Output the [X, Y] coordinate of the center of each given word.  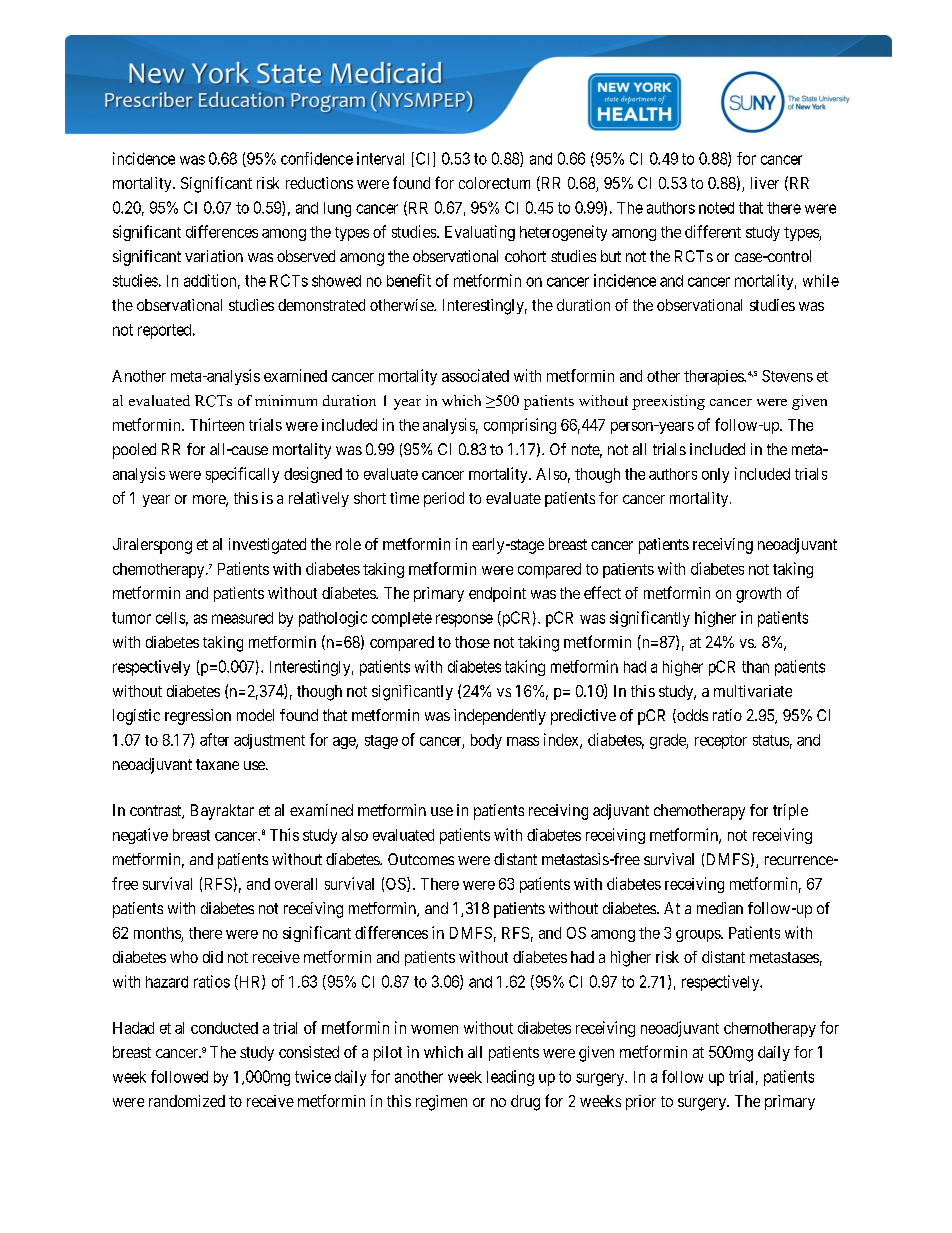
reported [166, 331]
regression [198, 717]
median [720, 908]
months [157, 933]
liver [765, 183]
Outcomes [421, 859]
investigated [267, 546]
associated [475, 375]
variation [214, 256]
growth [758, 595]
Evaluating [480, 233]
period [444, 499]
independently [500, 717]
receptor [721, 742]
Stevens [787, 376]
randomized [187, 1101]
